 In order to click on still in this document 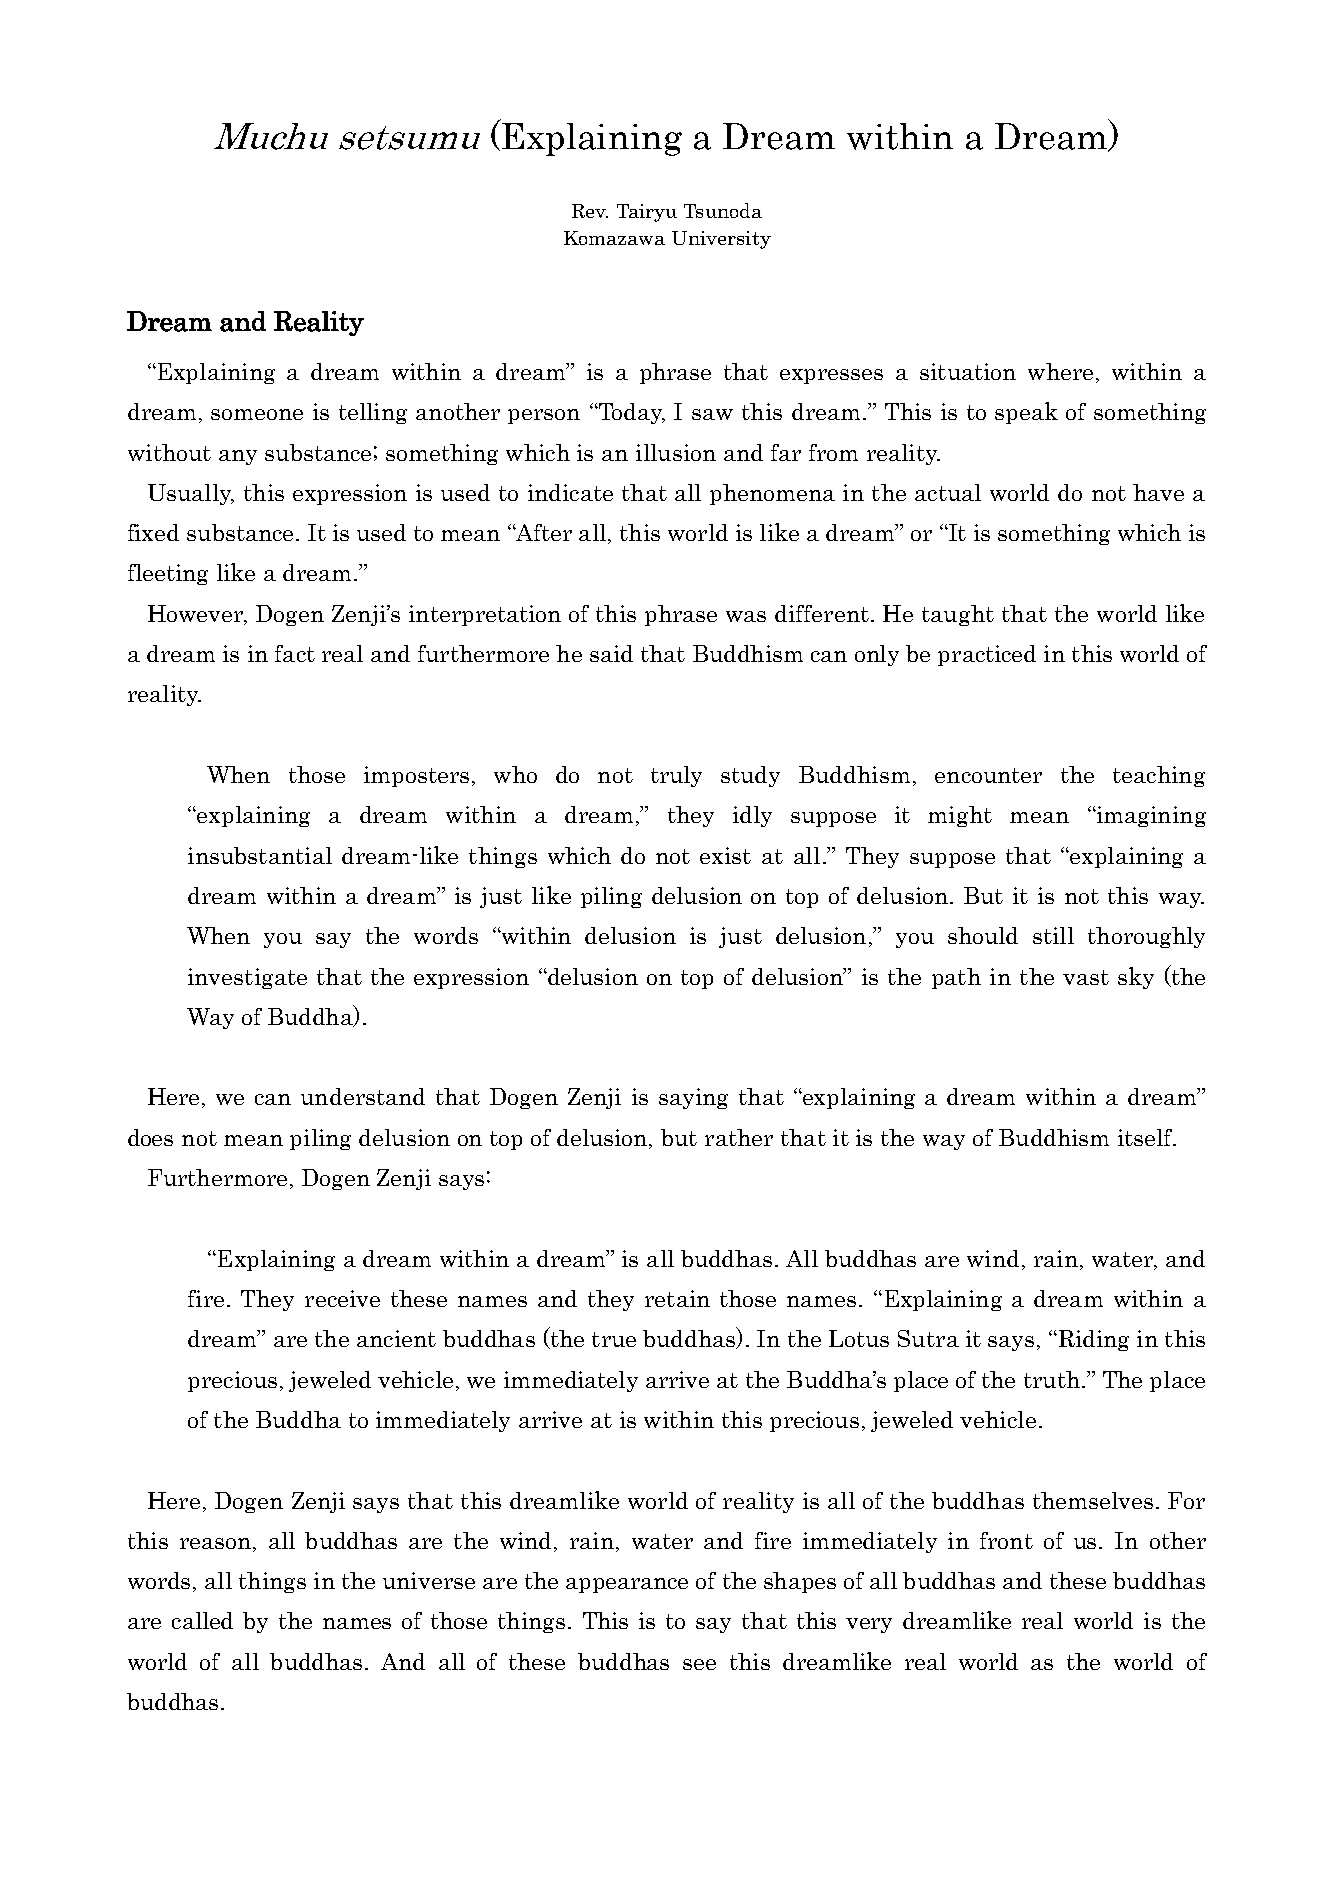, I will do `click(1053, 935)`.
